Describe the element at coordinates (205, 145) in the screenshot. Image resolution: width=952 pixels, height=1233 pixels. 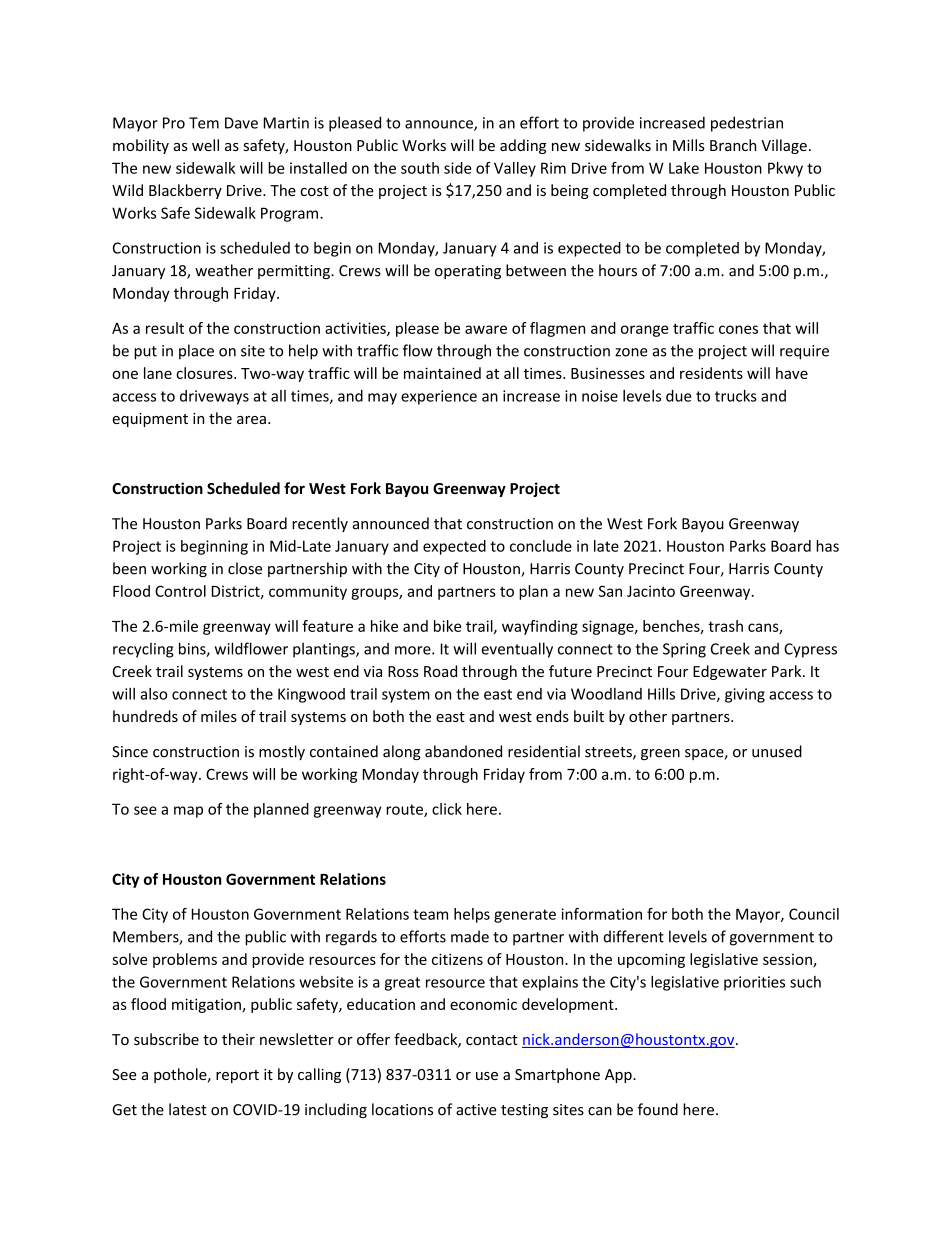
I see `well` at that location.
